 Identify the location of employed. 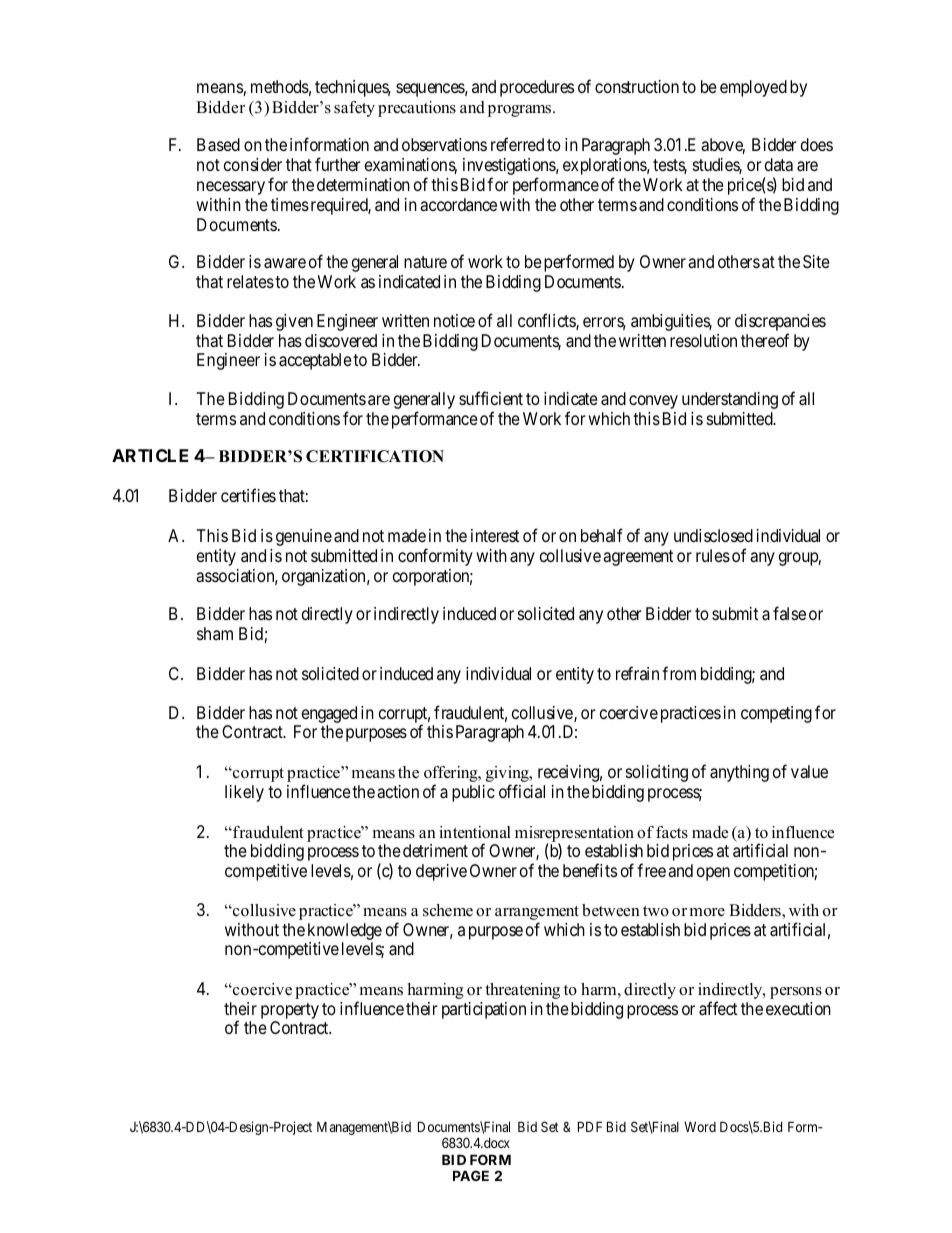
(753, 88).
